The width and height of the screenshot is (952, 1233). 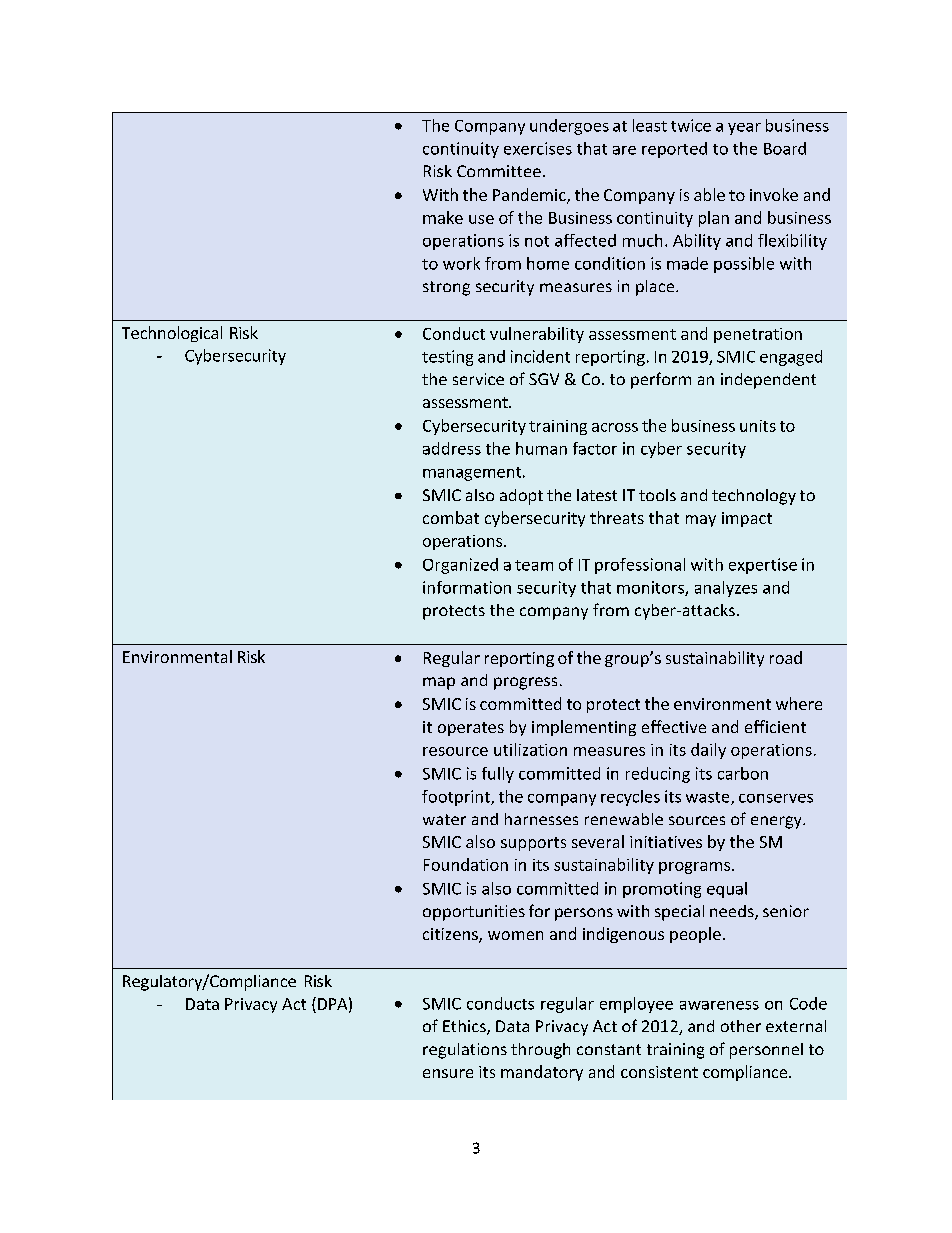 I want to click on Committee, so click(x=499, y=171).
